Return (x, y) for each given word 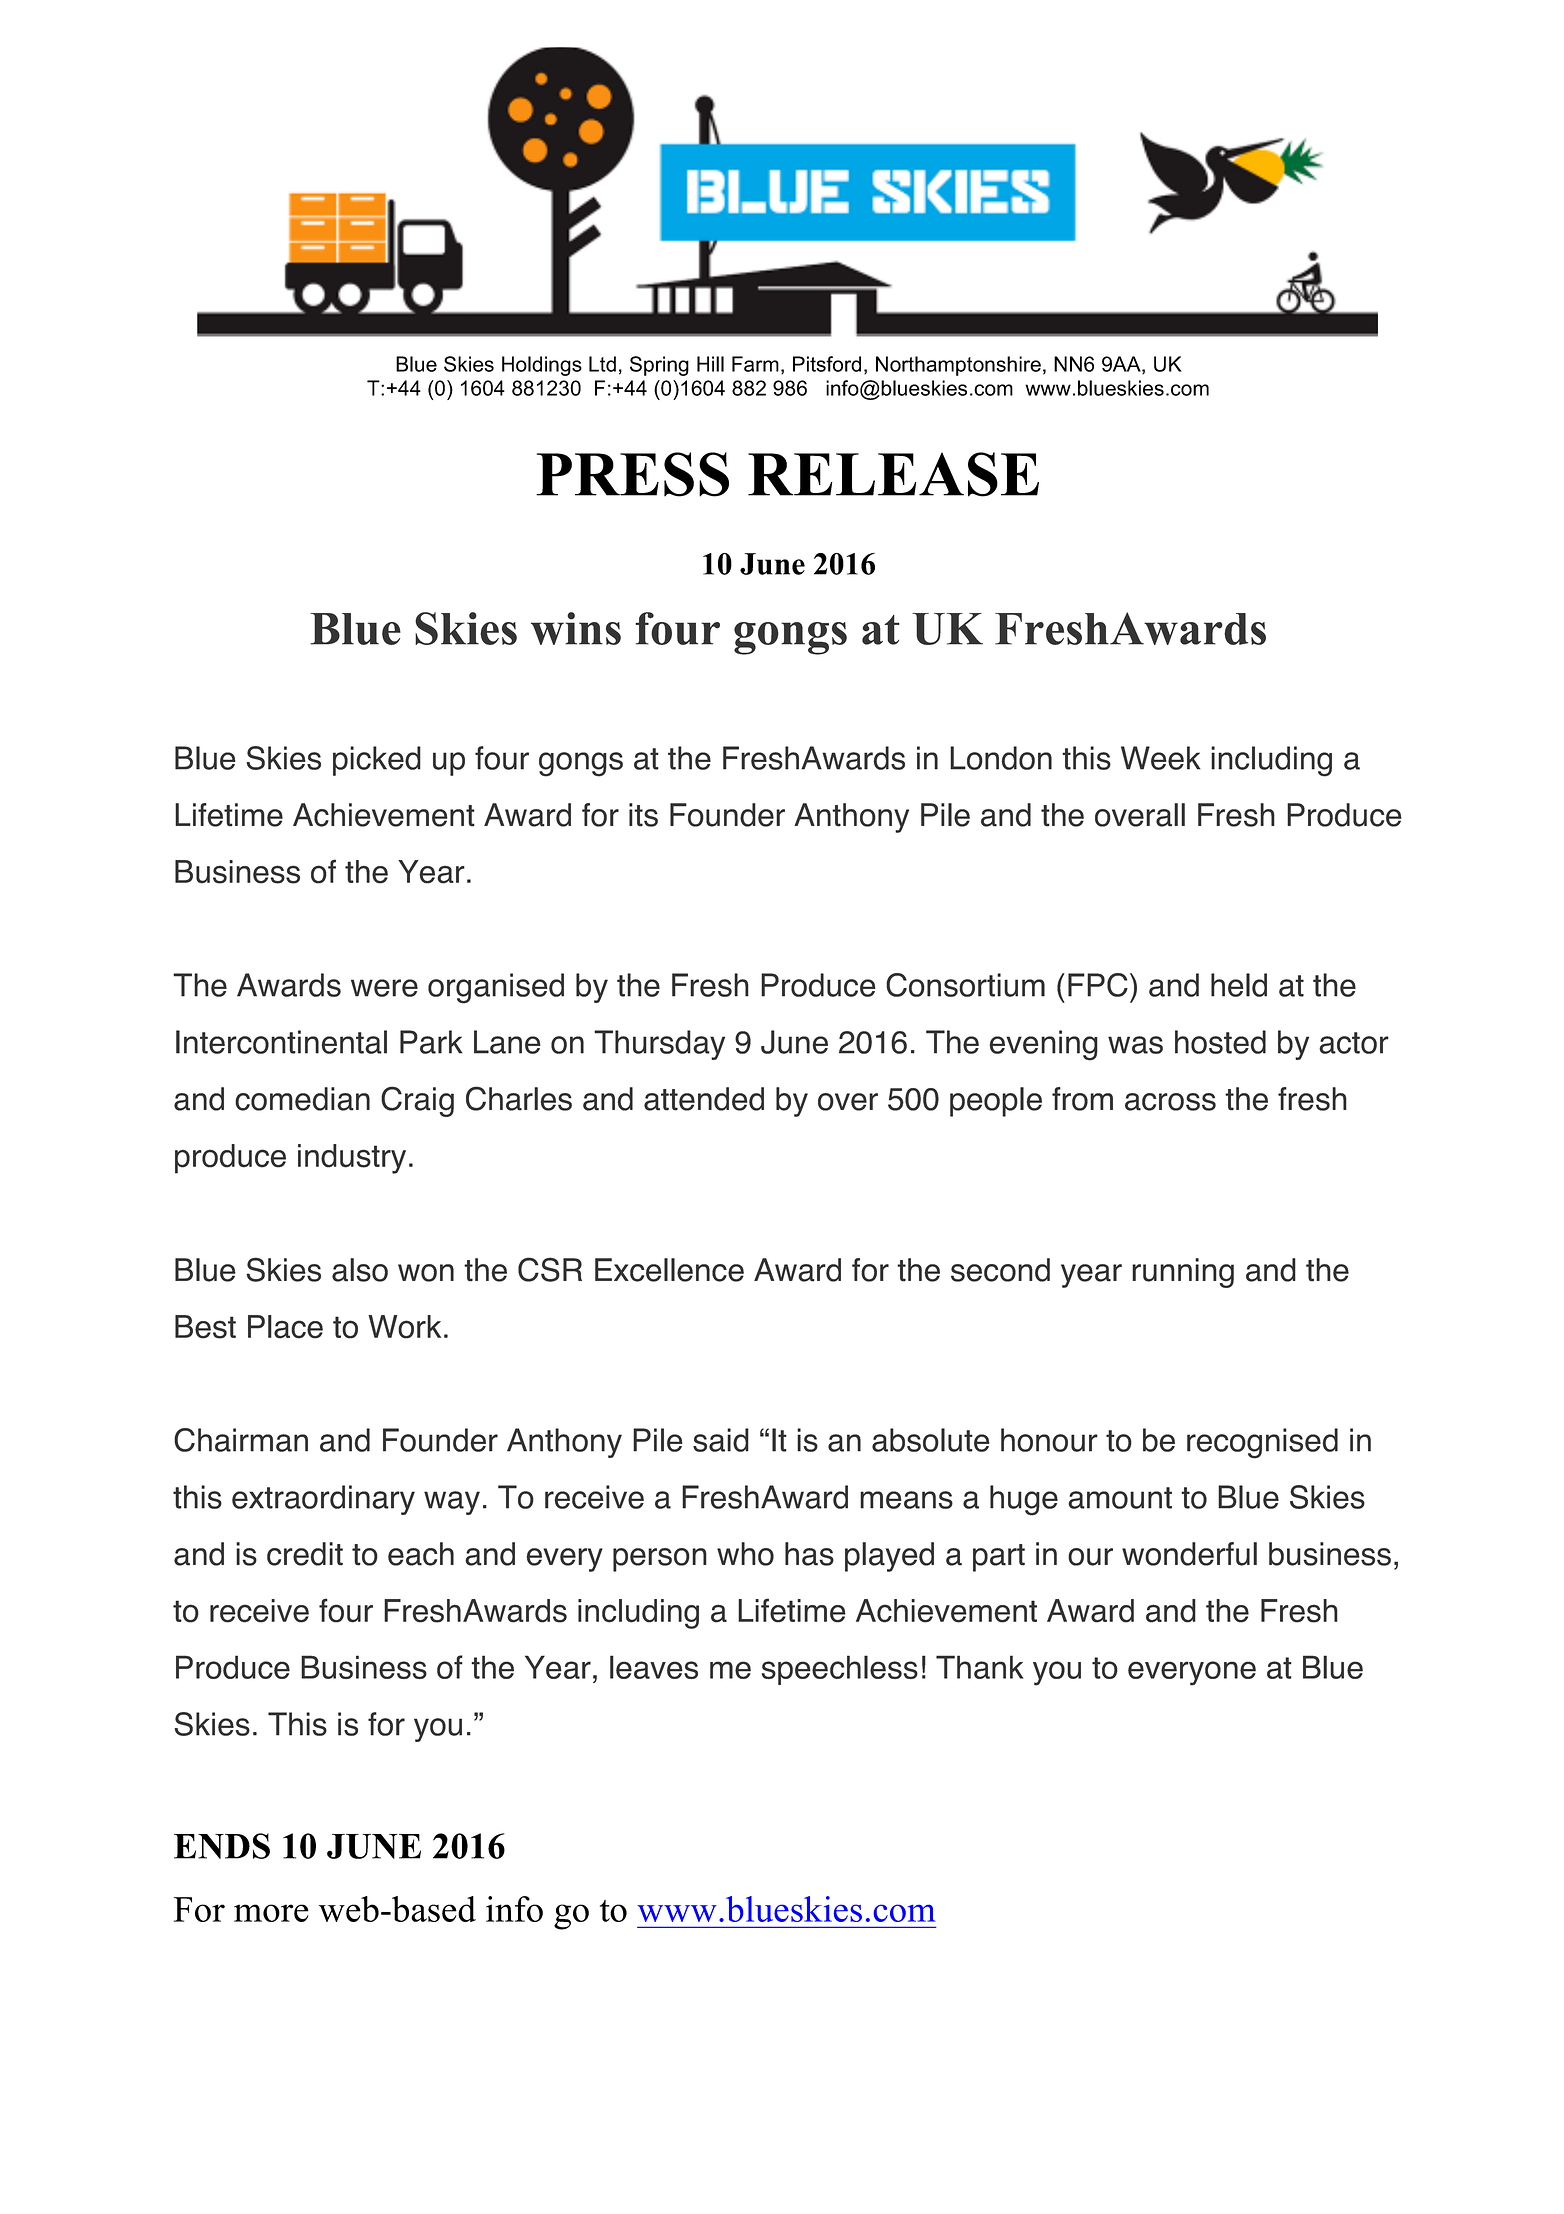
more (271, 1913)
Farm (755, 364)
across (1170, 1102)
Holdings (542, 366)
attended (704, 1099)
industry (352, 1159)
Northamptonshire (958, 366)
